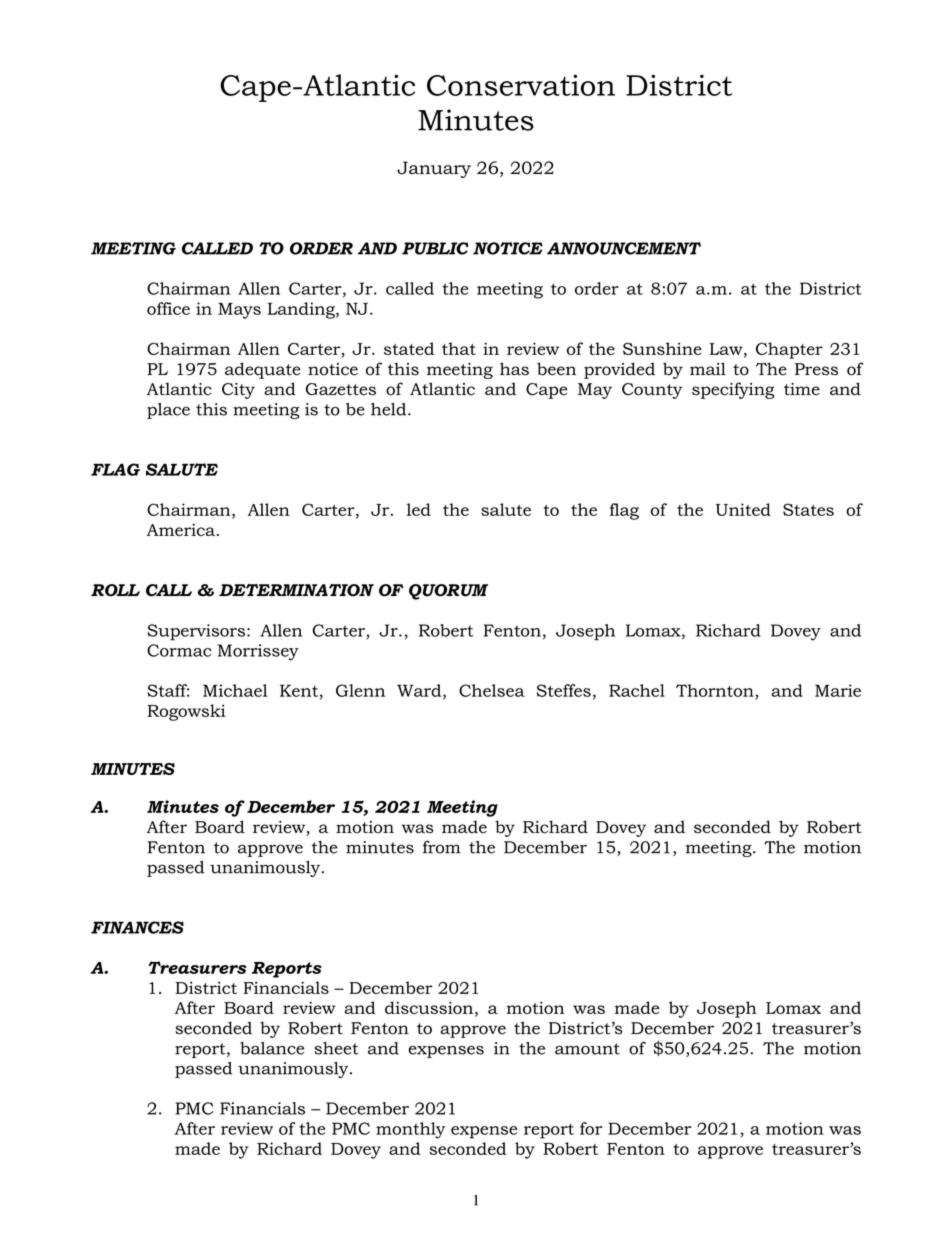  Describe the element at coordinates (235, 690) in the screenshot. I see `Michael` at that location.
